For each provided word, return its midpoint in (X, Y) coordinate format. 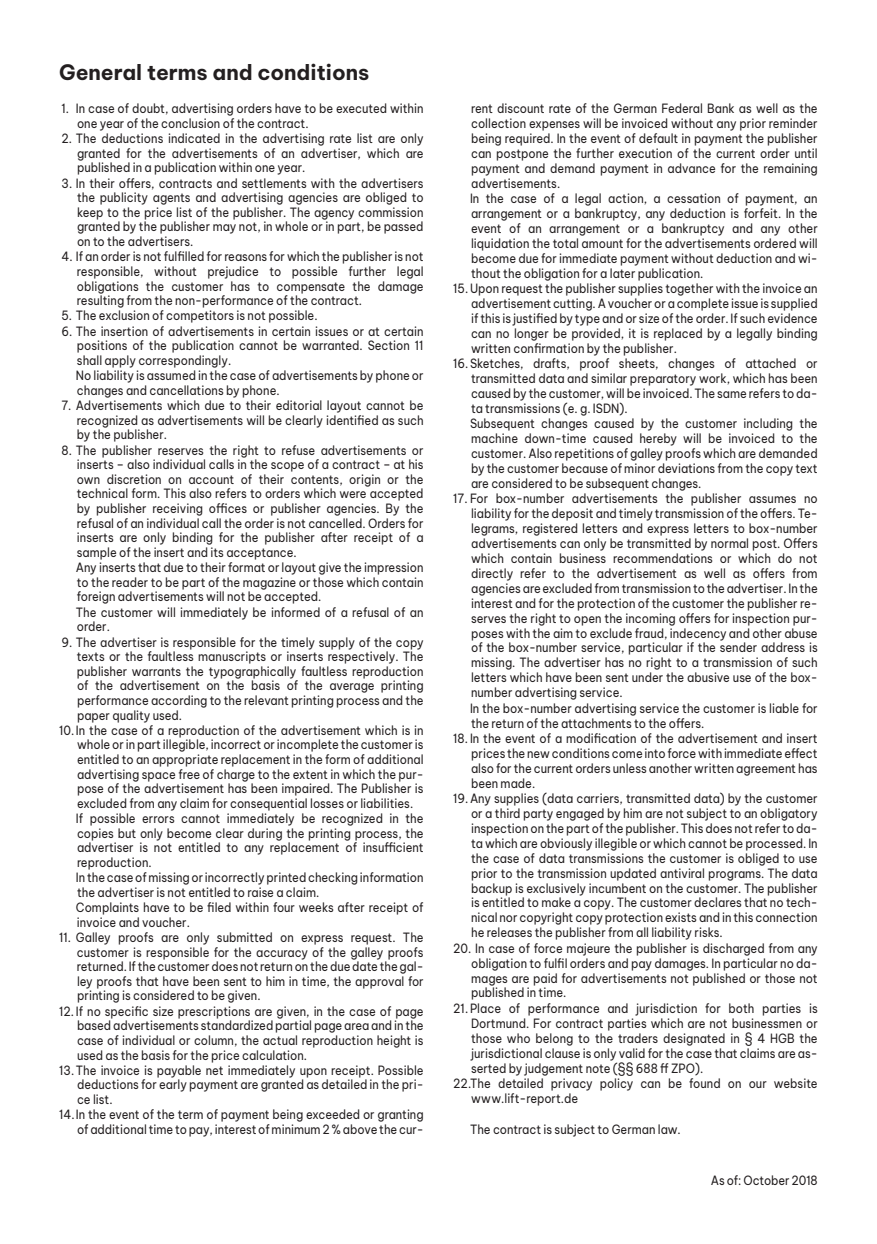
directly (492, 574)
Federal (682, 108)
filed (219, 907)
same (731, 394)
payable (179, 1072)
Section (388, 345)
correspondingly (184, 361)
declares (718, 902)
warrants (156, 671)
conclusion (190, 123)
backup (492, 889)
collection (498, 123)
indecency (698, 634)
